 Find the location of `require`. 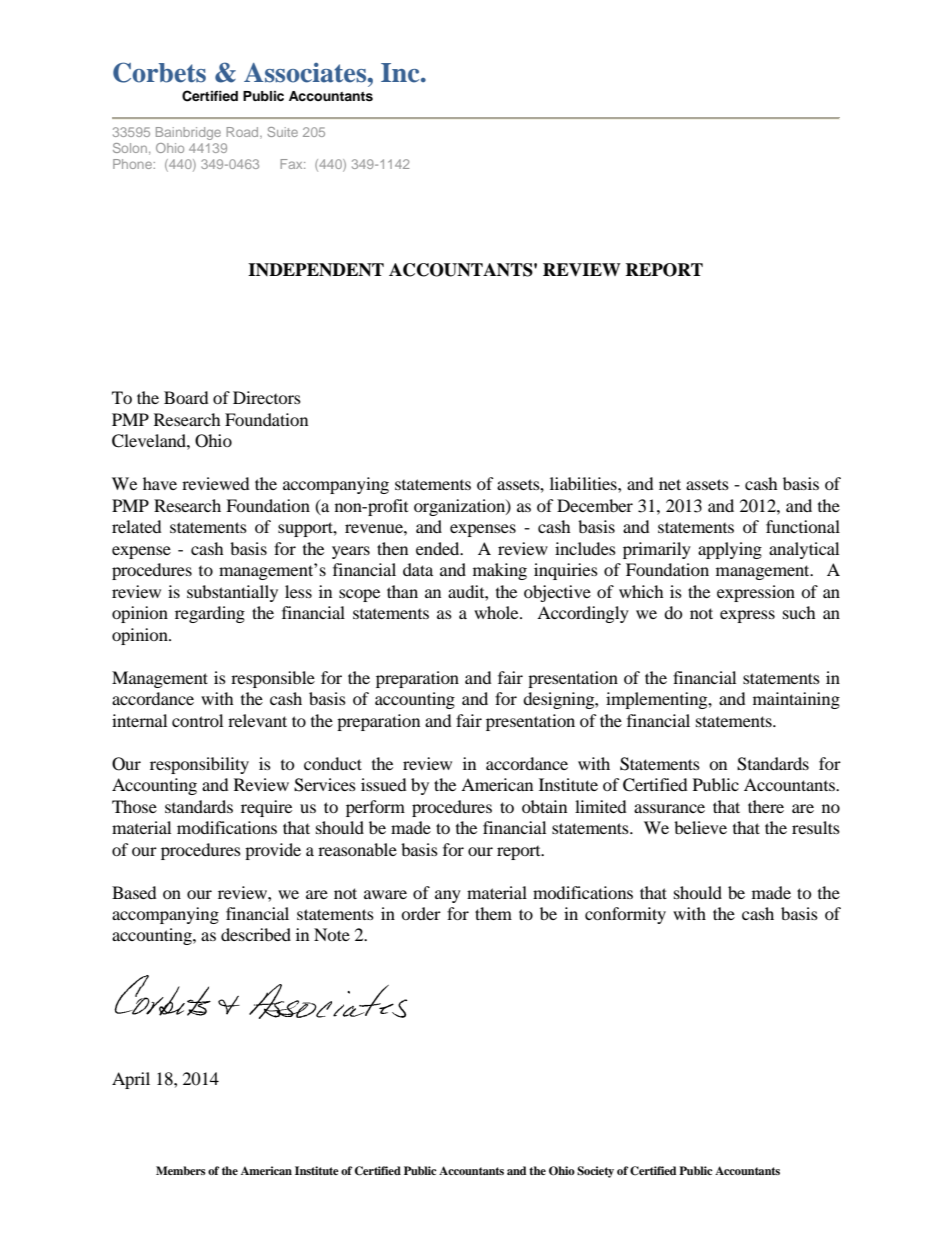

require is located at coordinates (266, 808).
